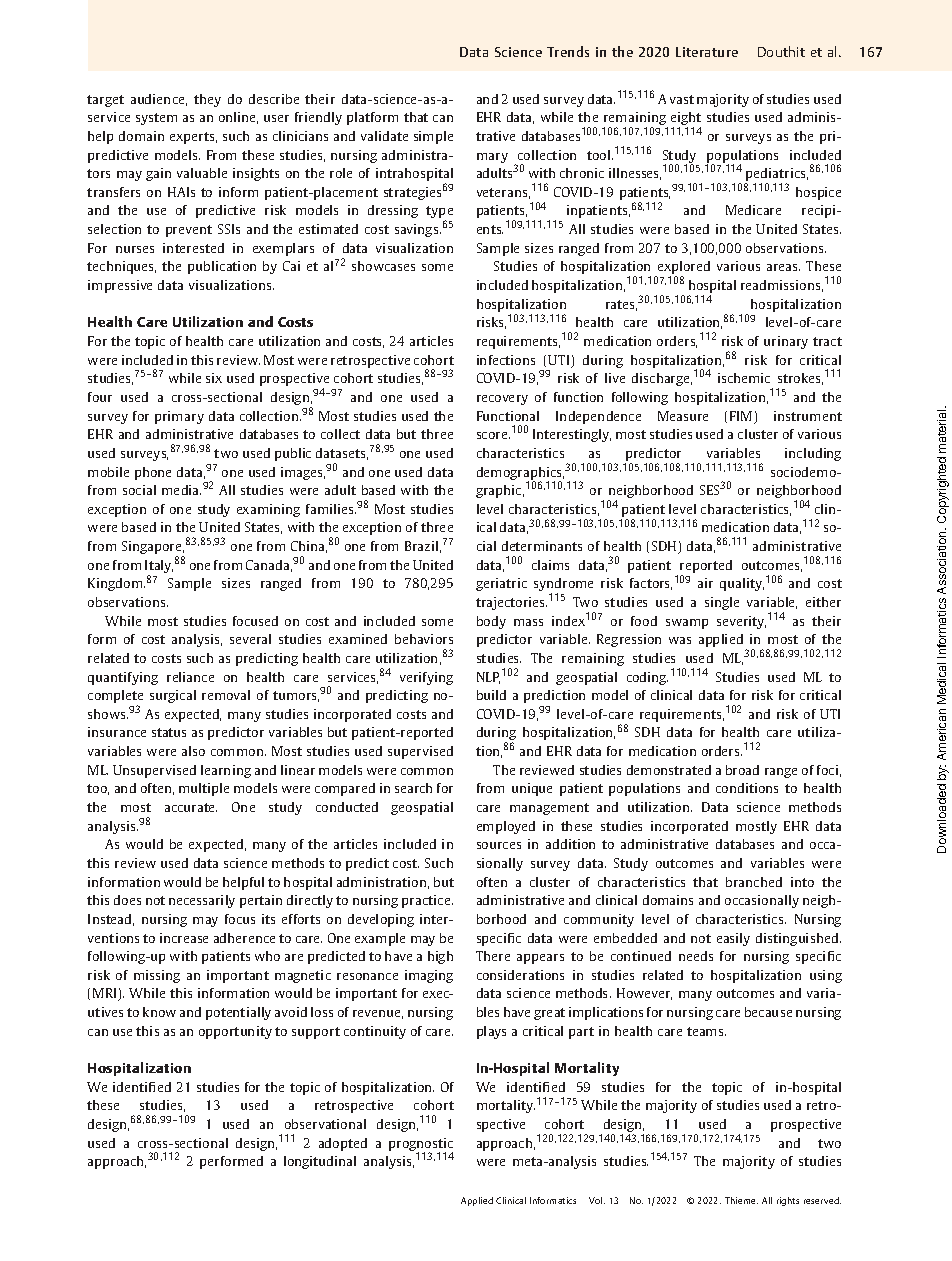 This screenshot has height=1261, width=952. What do you see at coordinates (320, 1162) in the screenshot?
I see `longitudinal` at bounding box center [320, 1162].
